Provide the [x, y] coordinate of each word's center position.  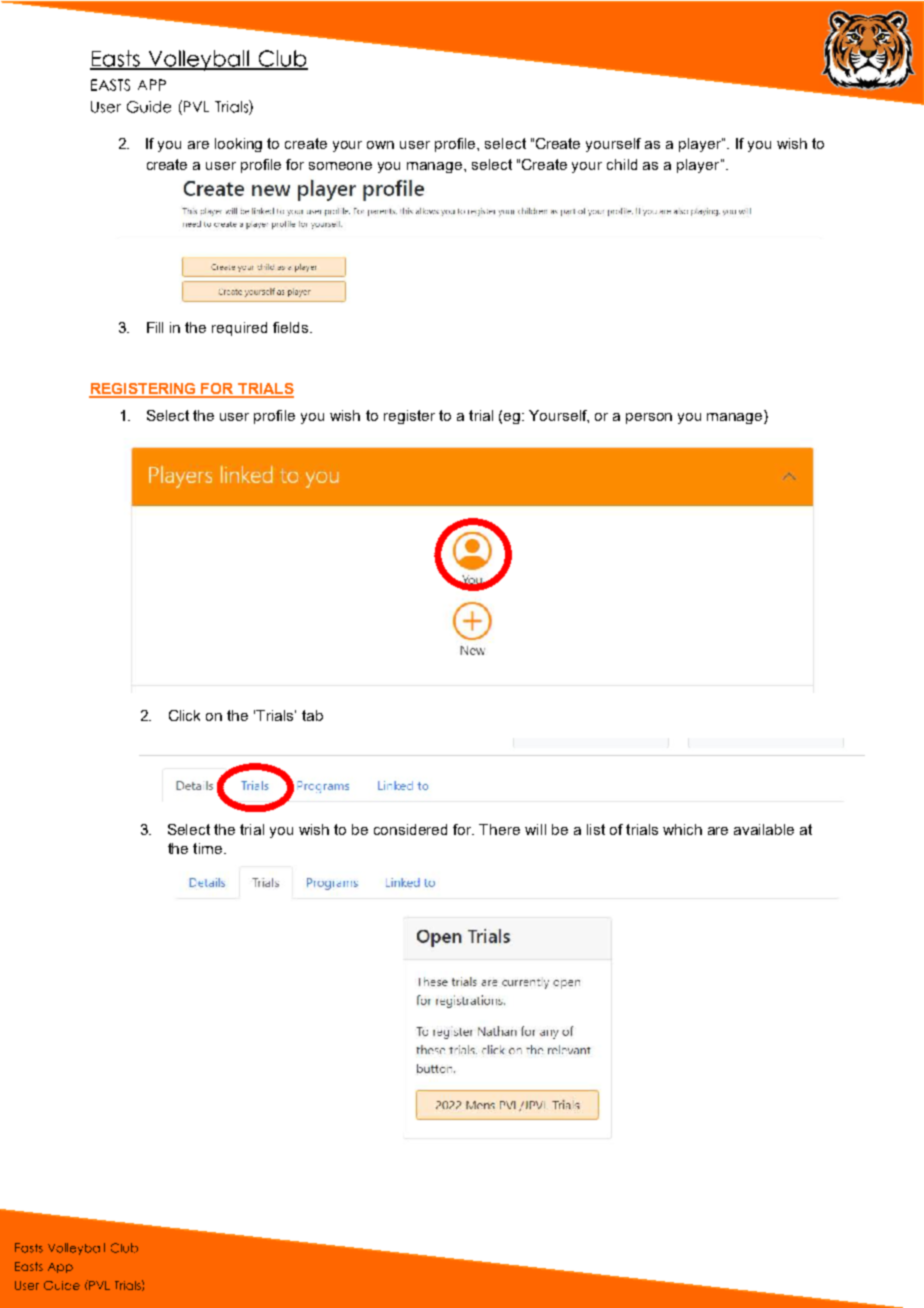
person [649, 418]
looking [238, 145]
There [499, 829]
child [622, 164]
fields [292, 327]
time [209, 848]
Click [184, 715]
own [380, 145]
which [682, 829]
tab [312, 715]
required [239, 329]
